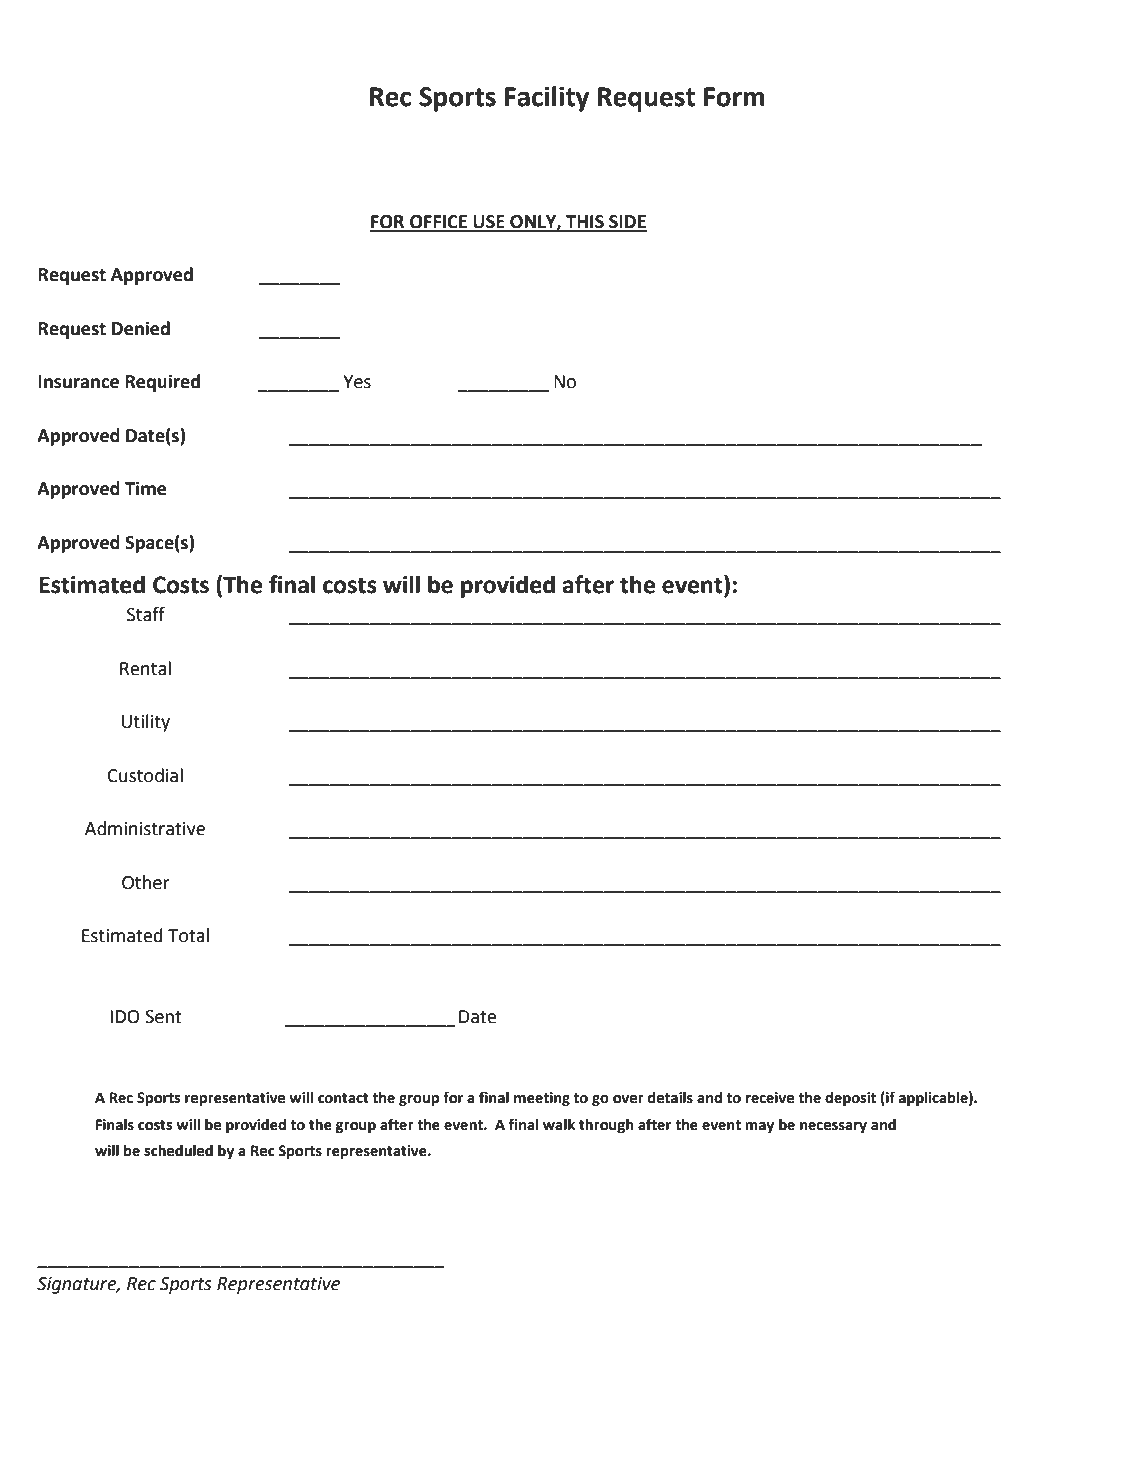 The image size is (1128, 1460). Describe the element at coordinates (145, 668) in the page. I see `Rental` at that location.
